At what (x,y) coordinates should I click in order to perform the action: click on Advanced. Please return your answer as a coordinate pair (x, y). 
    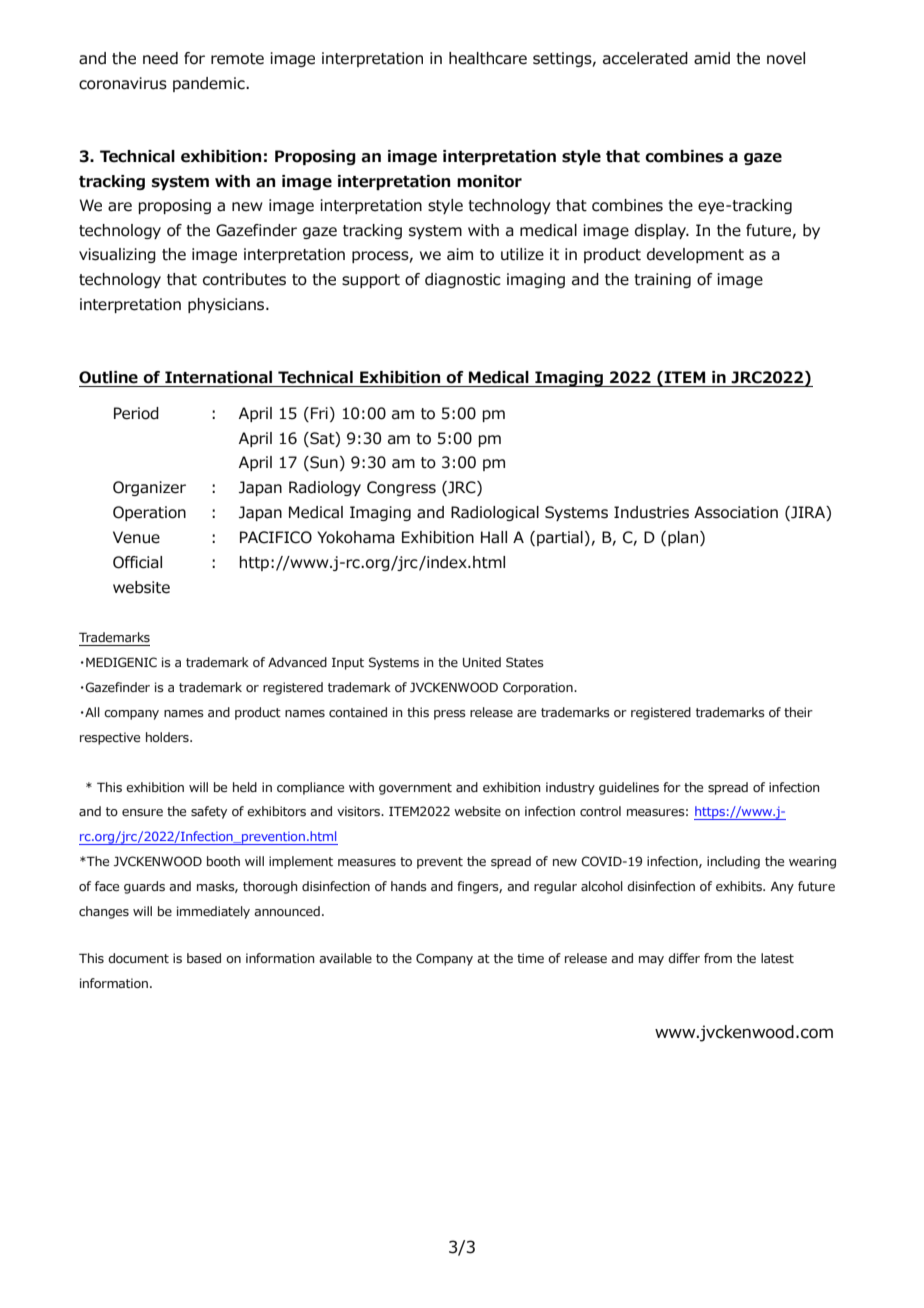
    Looking at the image, I should click on (297, 662).
